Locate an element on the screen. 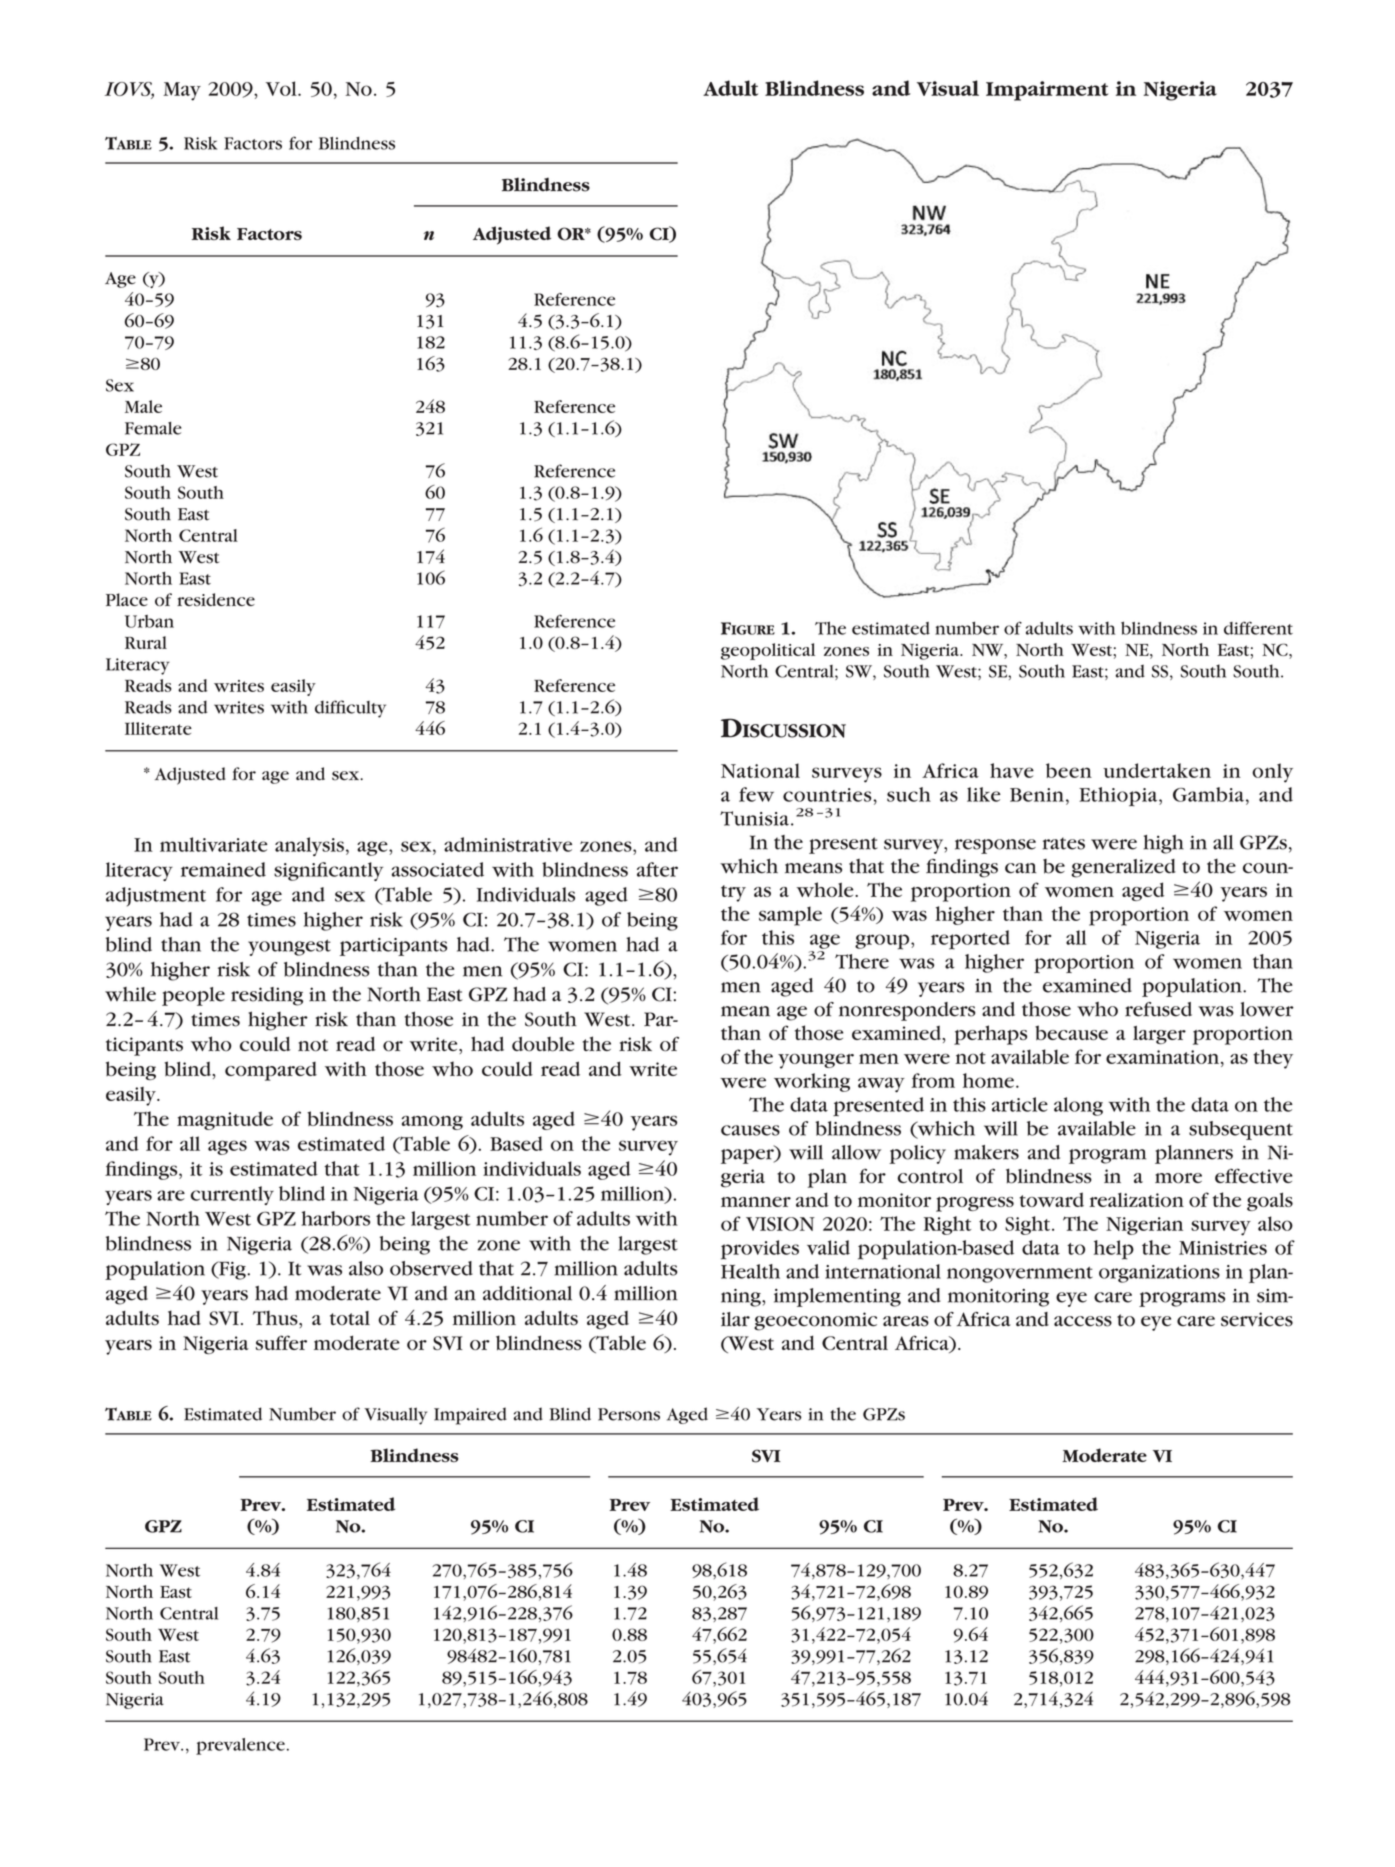 Image resolution: width=1395 pixels, height=1867 pixels. Vol is located at coordinates (282, 88).
